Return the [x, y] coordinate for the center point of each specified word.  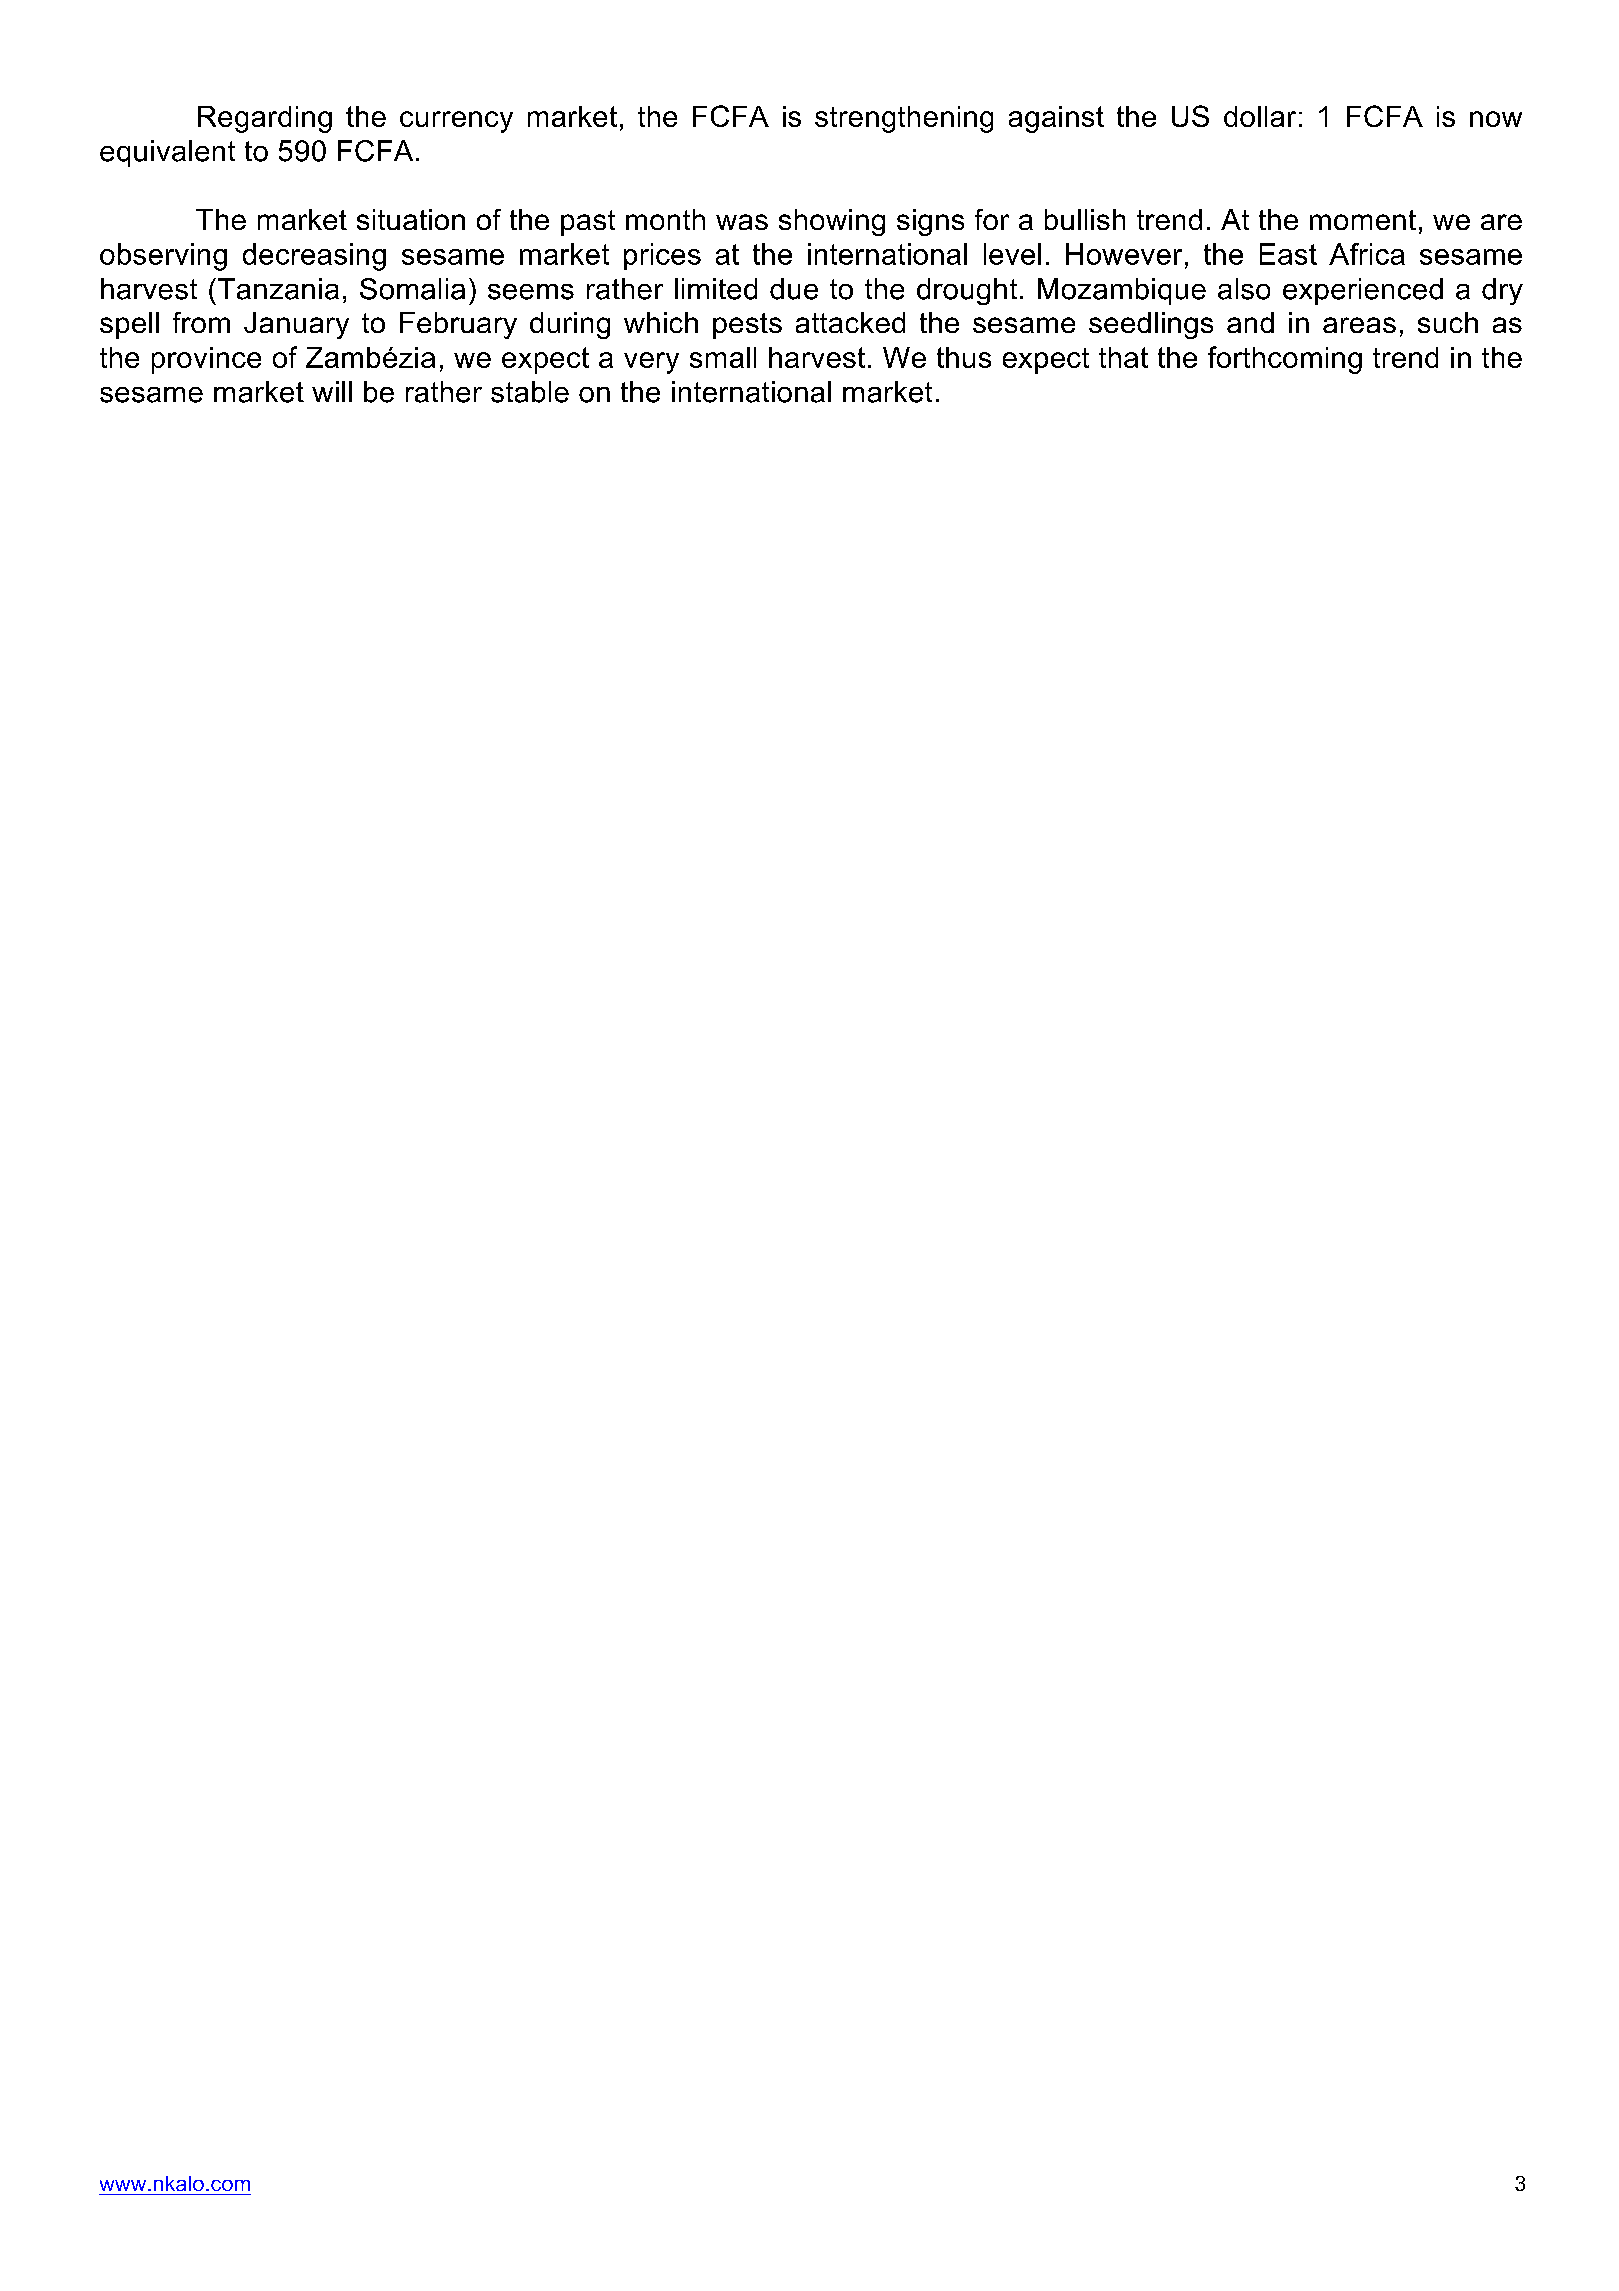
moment [1363, 220]
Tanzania [278, 289]
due [794, 289]
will [332, 391]
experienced [1363, 291]
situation [411, 219]
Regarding [265, 119]
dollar [1260, 116]
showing [832, 222]
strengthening [904, 119]
